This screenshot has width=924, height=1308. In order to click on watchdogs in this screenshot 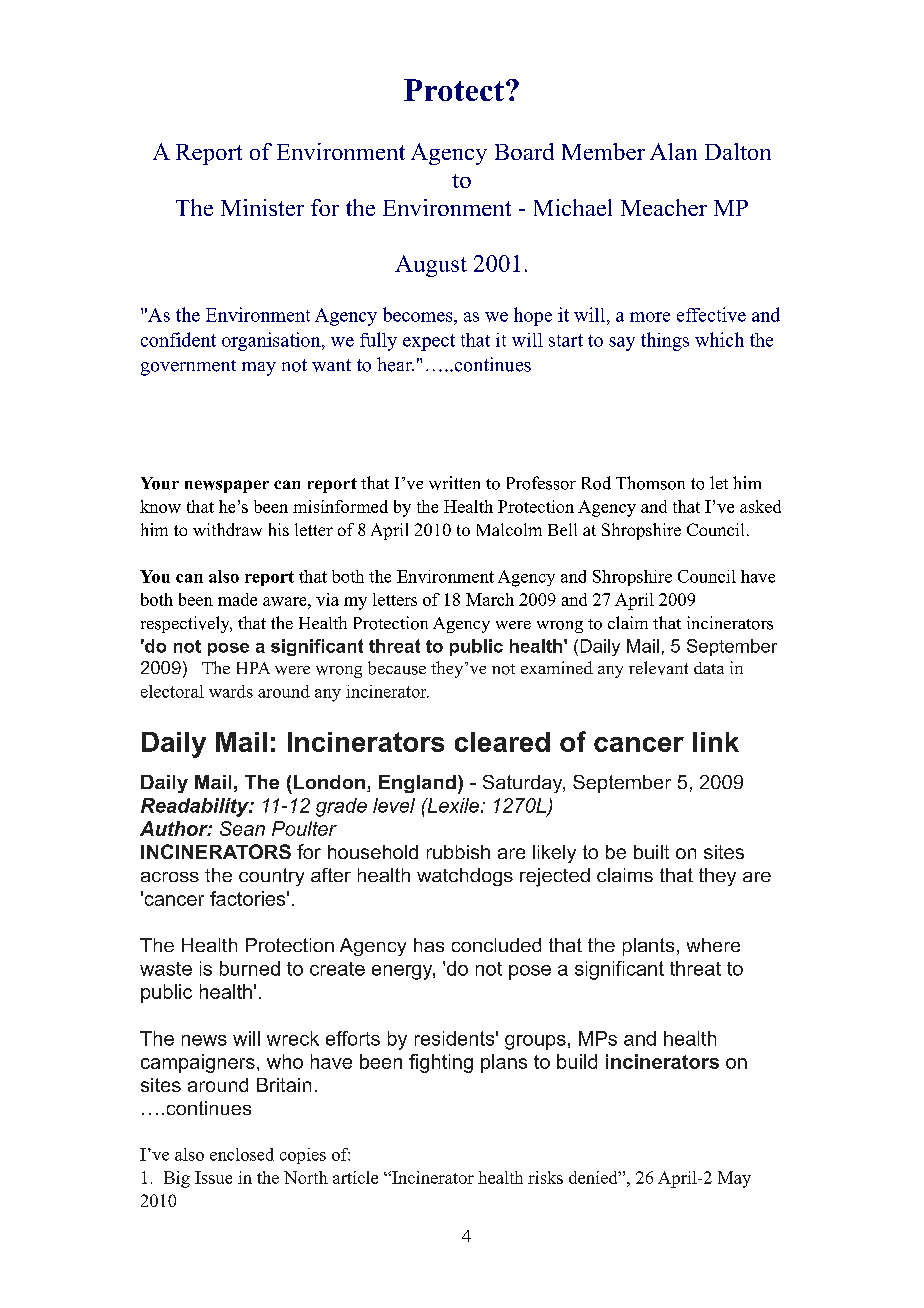, I will do `click(465, 877)`.
